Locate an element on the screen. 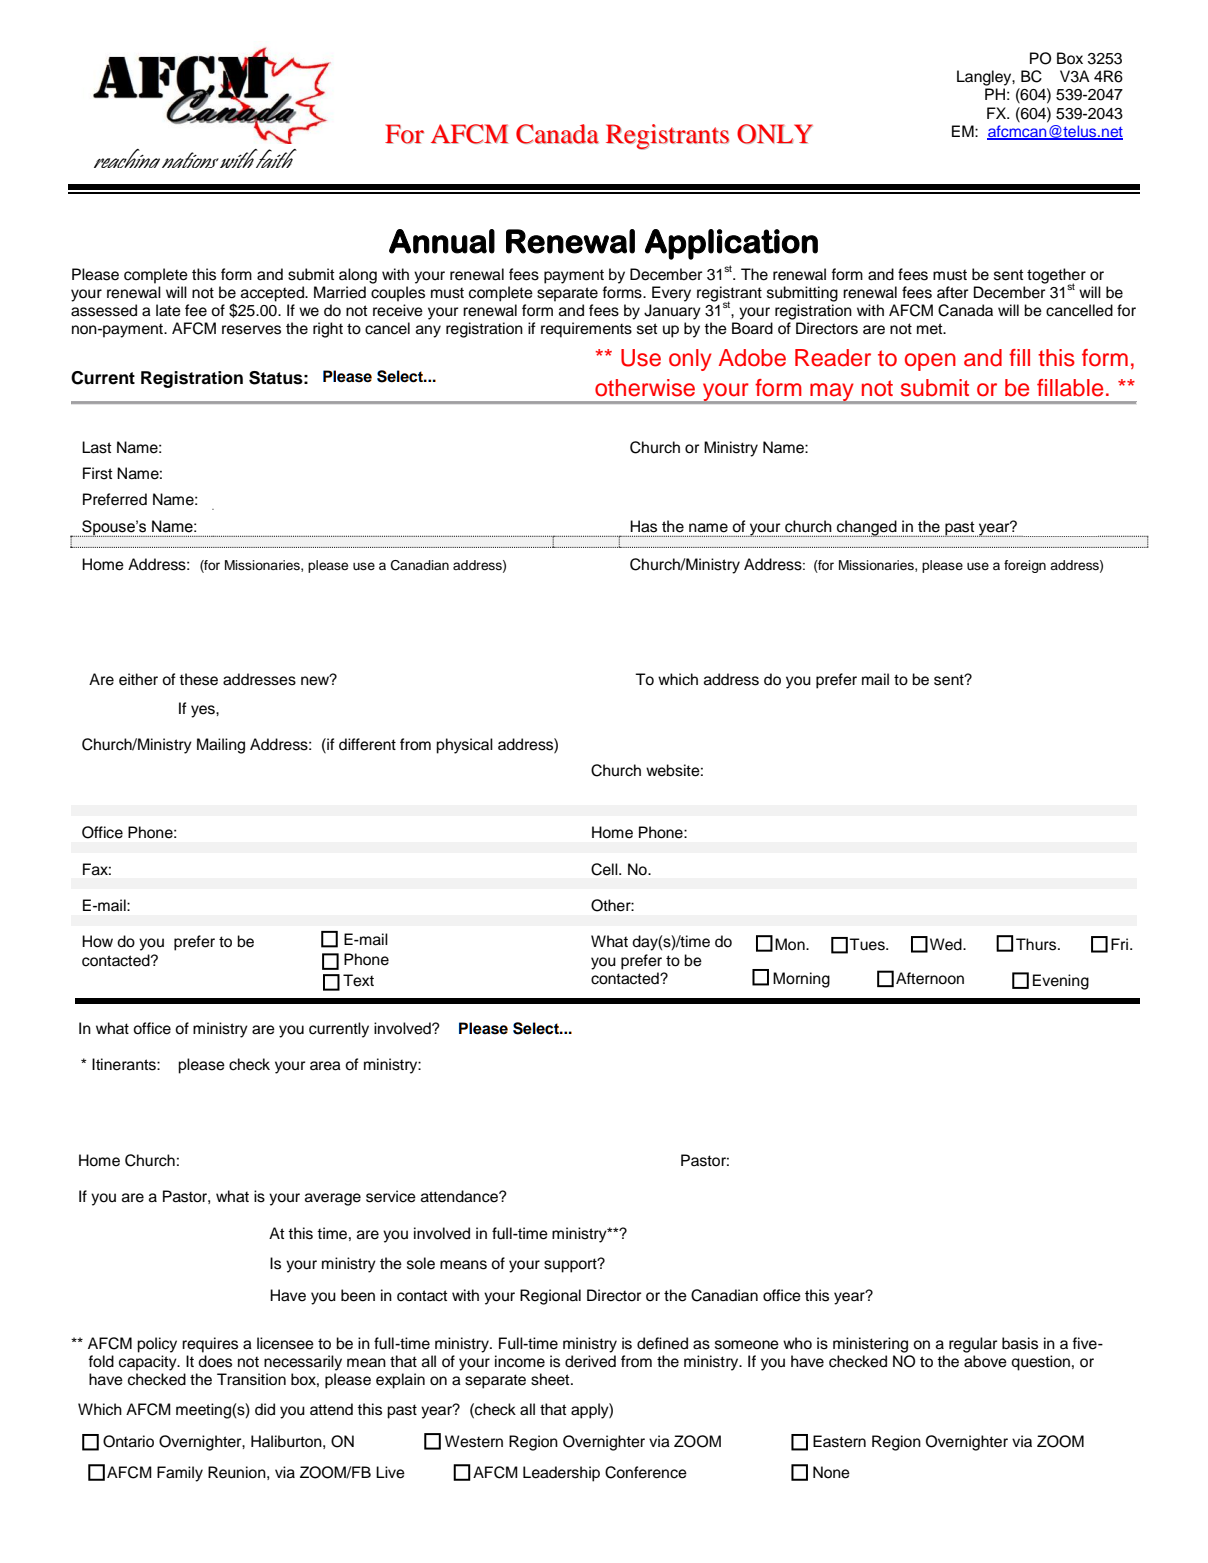 The image size is (1208, 1563). Every is located at coordinates (671, 294).
